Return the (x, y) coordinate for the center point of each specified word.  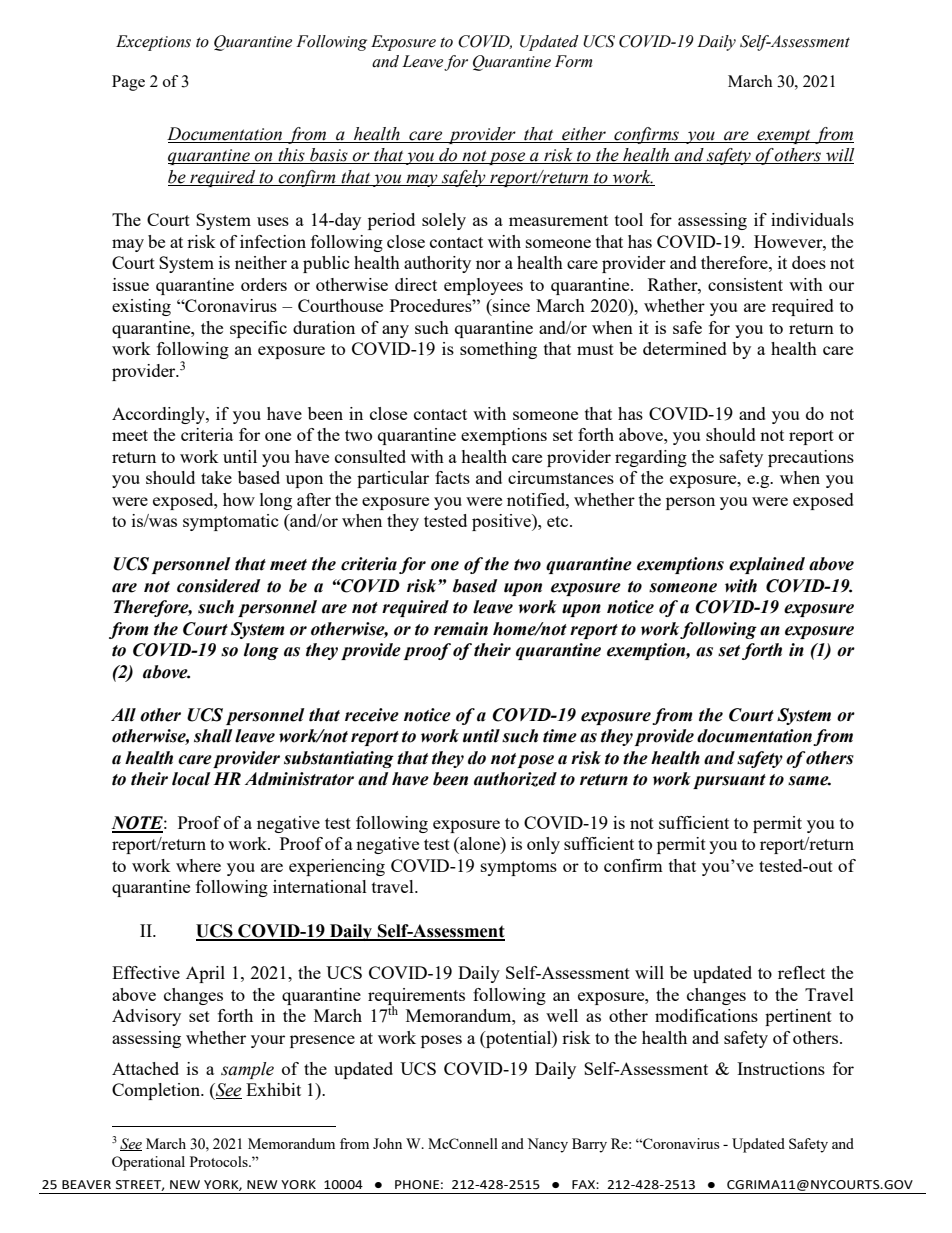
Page (128, 83)
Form (573, 61)
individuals (812, 219)
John (387, 1143)
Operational (148, 1163)
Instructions (781, 1068)
